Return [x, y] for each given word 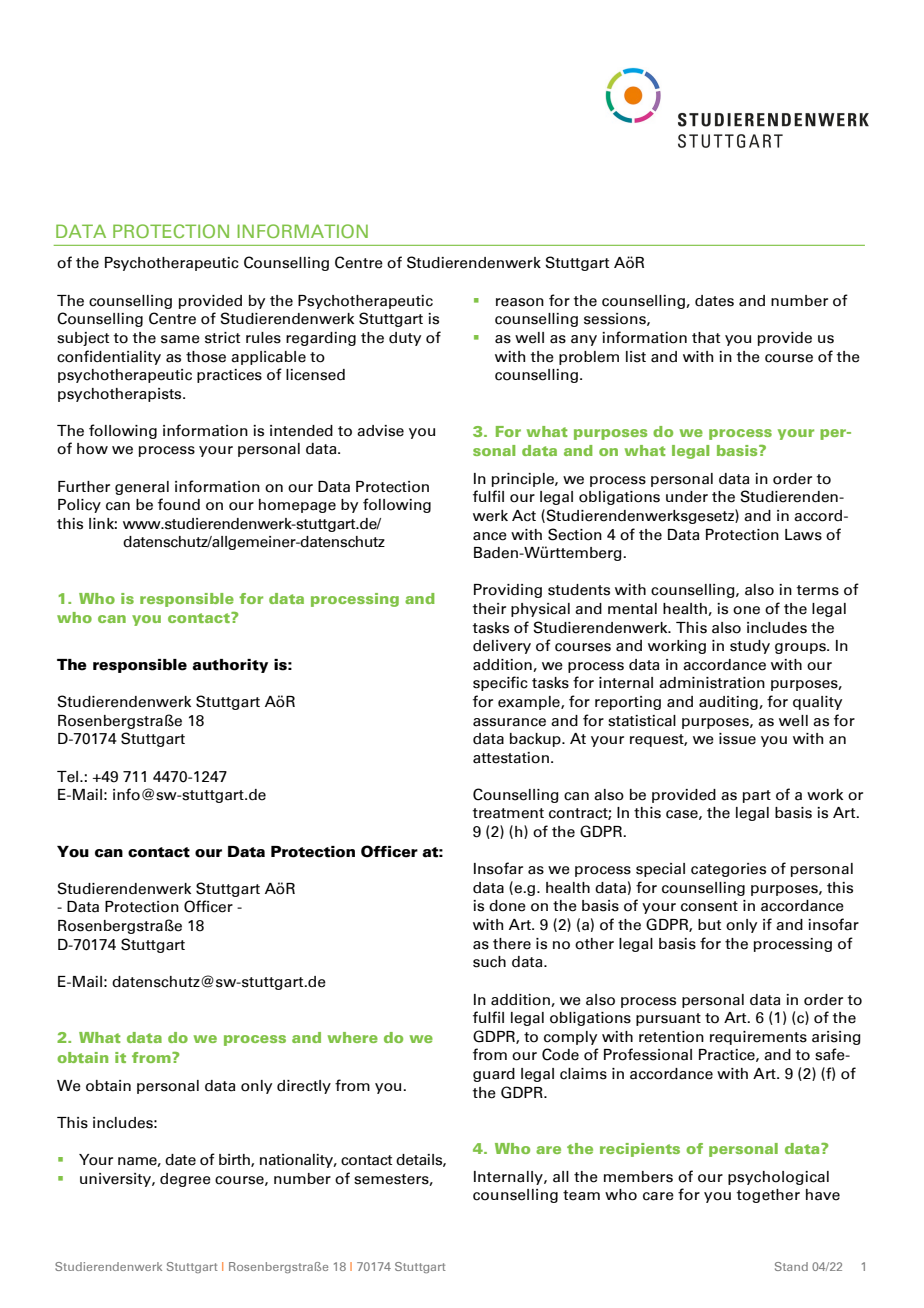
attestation [511, 758]
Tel [69, 777]
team [581, 1195]
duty [405, 339]
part [757, 796]
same [180, 339]
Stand [791, 1266]
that [706, 338]
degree [185, 1180]
